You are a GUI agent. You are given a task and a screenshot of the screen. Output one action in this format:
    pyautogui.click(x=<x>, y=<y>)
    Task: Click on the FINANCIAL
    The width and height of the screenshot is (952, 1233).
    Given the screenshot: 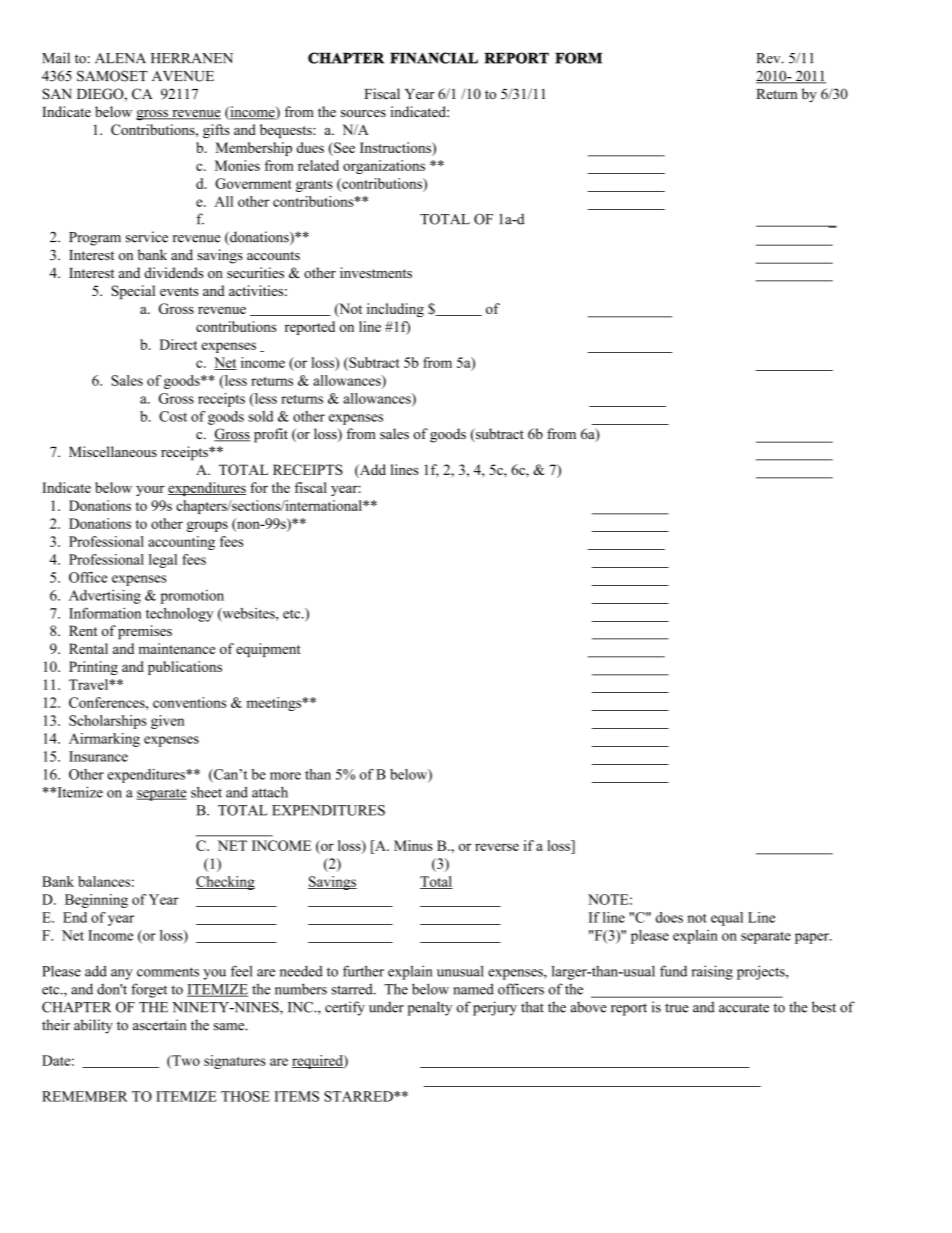 What is the action you would take?
    pyautogui.click(x=434, y=58)
